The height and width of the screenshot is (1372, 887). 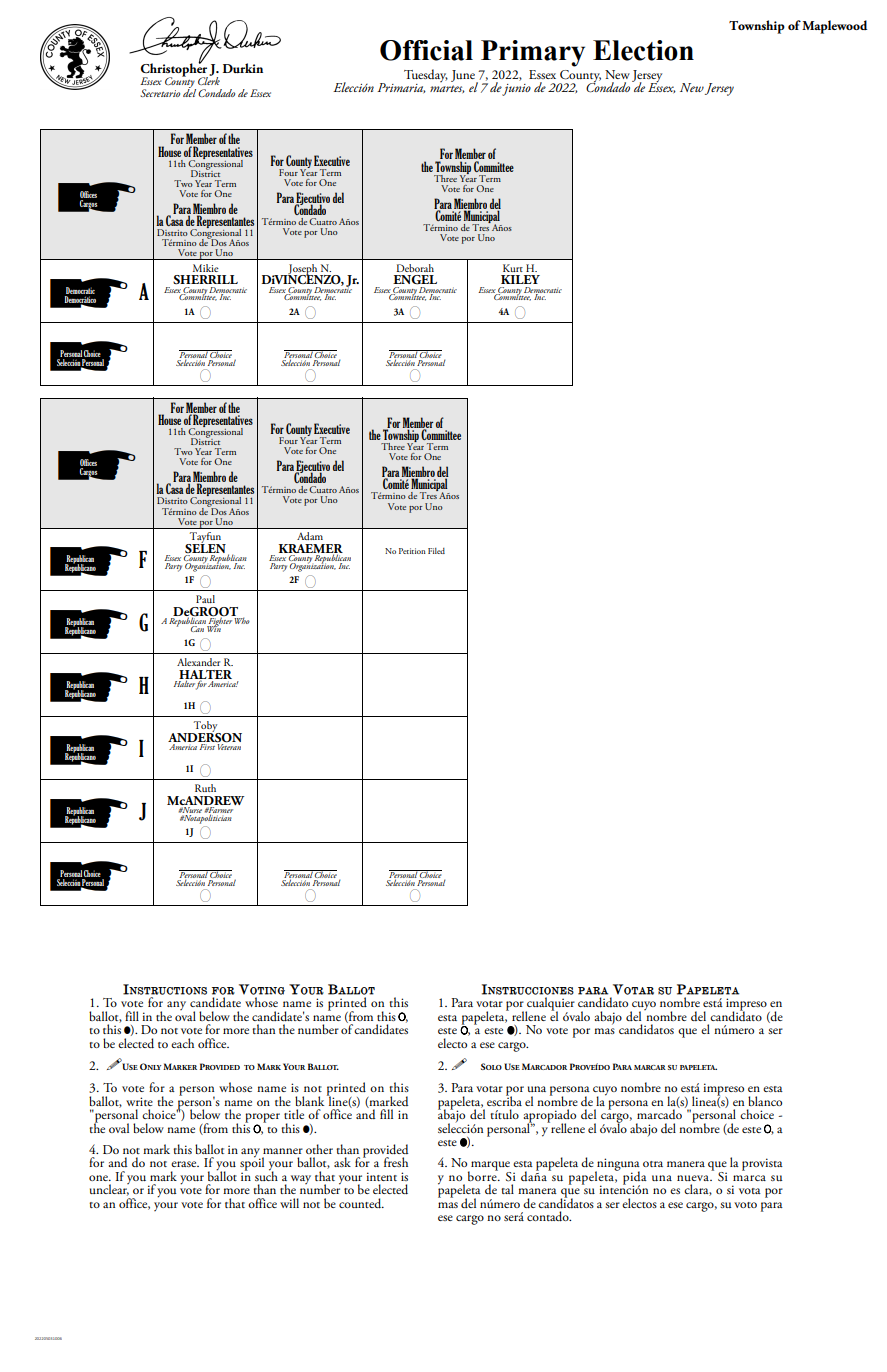 What do you see at coordinates (185, 1164) in the screenshot?
I see `erase` at bounding box center [185, 1164].
